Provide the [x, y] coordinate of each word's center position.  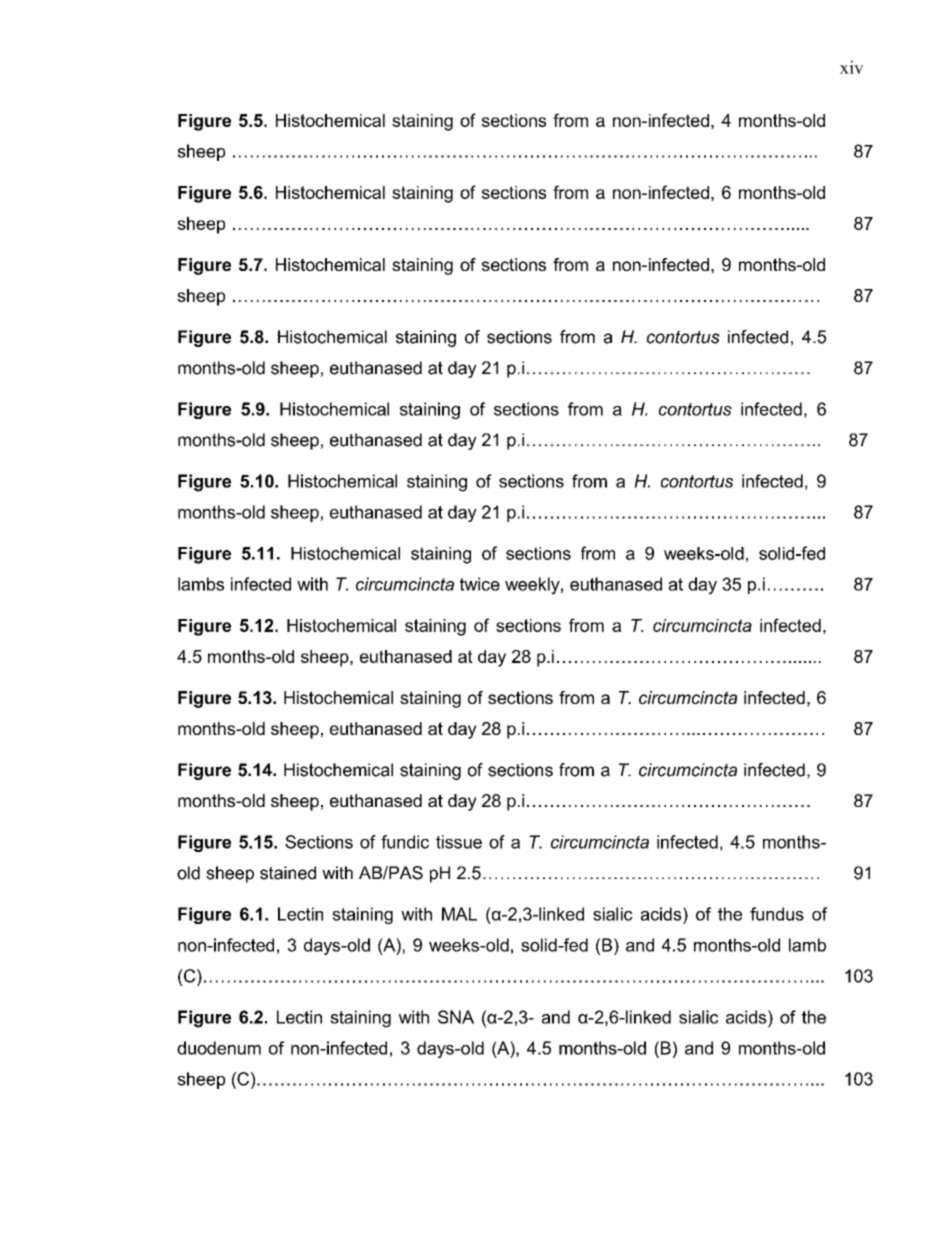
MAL [459, 914]
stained [288, 873]
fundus [777, 914]
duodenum [219, 1048]
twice [480, 584]
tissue [459, 842]
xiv [851, 67]
